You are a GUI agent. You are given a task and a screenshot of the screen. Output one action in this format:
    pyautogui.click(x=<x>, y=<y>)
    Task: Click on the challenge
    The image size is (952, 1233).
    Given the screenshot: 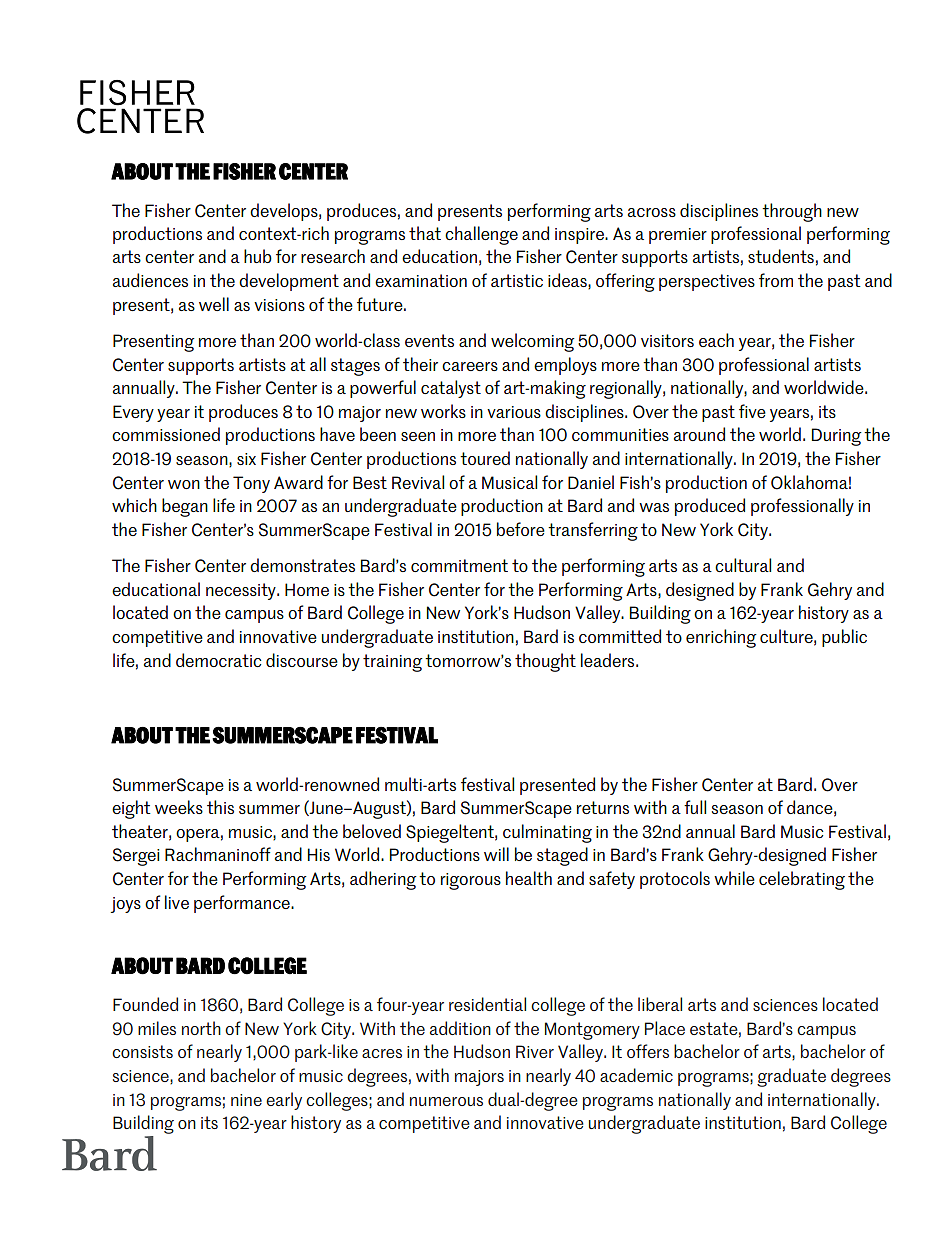 What is the action you would take?
    pyautogui.click(x=481, y=235)
